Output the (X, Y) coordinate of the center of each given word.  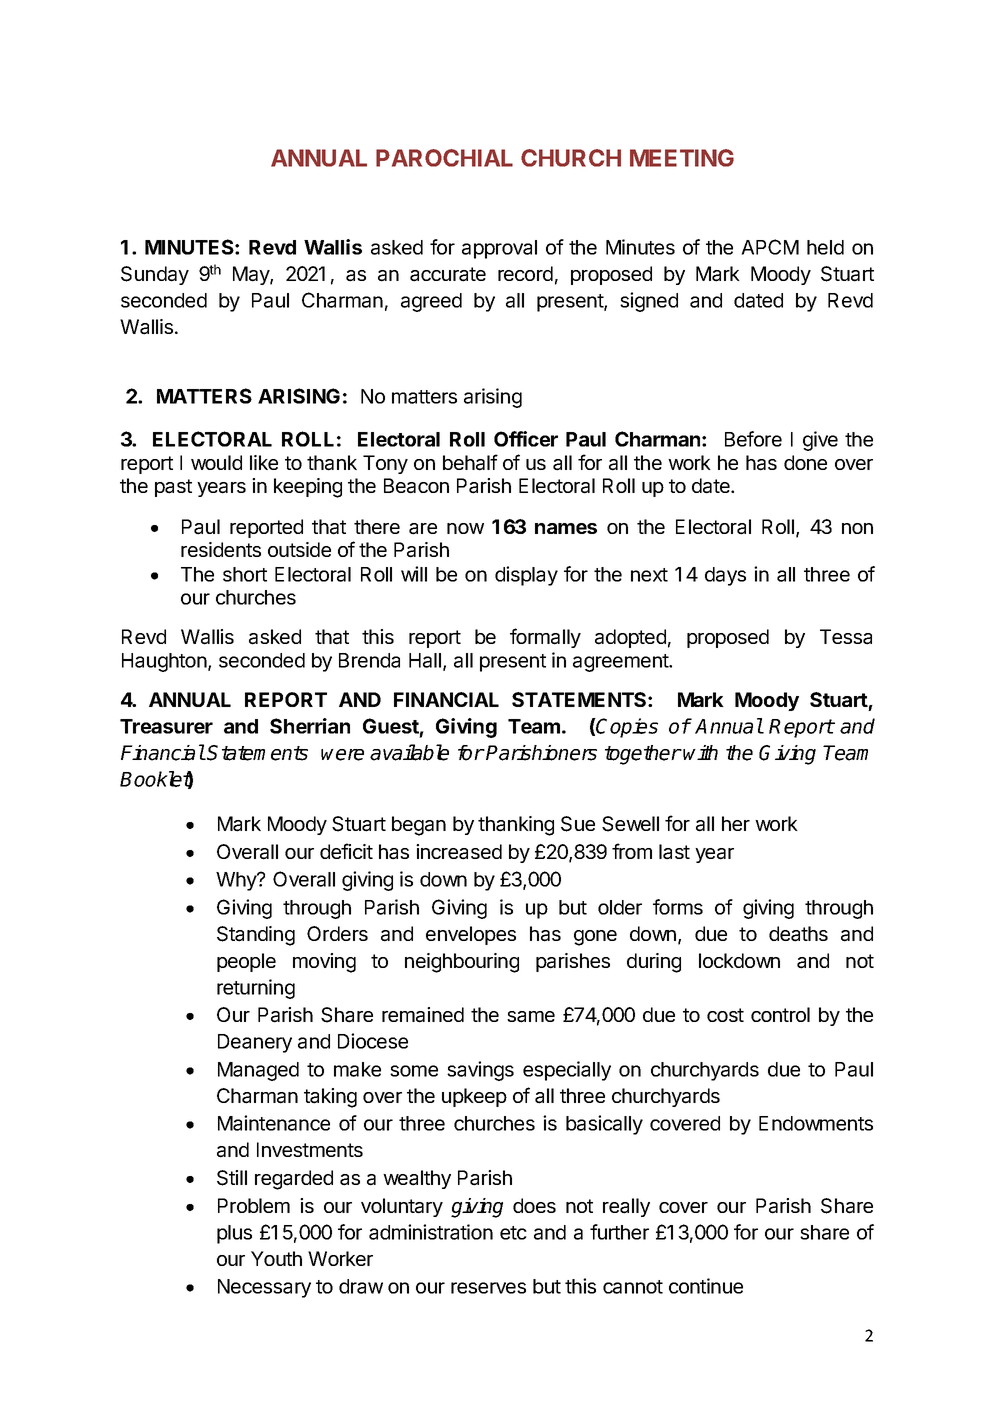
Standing (256, 936)
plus (234, 1234)
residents (221, 549)
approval (499, 249)
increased (459, 852)
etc (513, 1233)
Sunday (155, 275)
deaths (798, 934)
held (825, 247)
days (725, 576)
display (526, 576)
